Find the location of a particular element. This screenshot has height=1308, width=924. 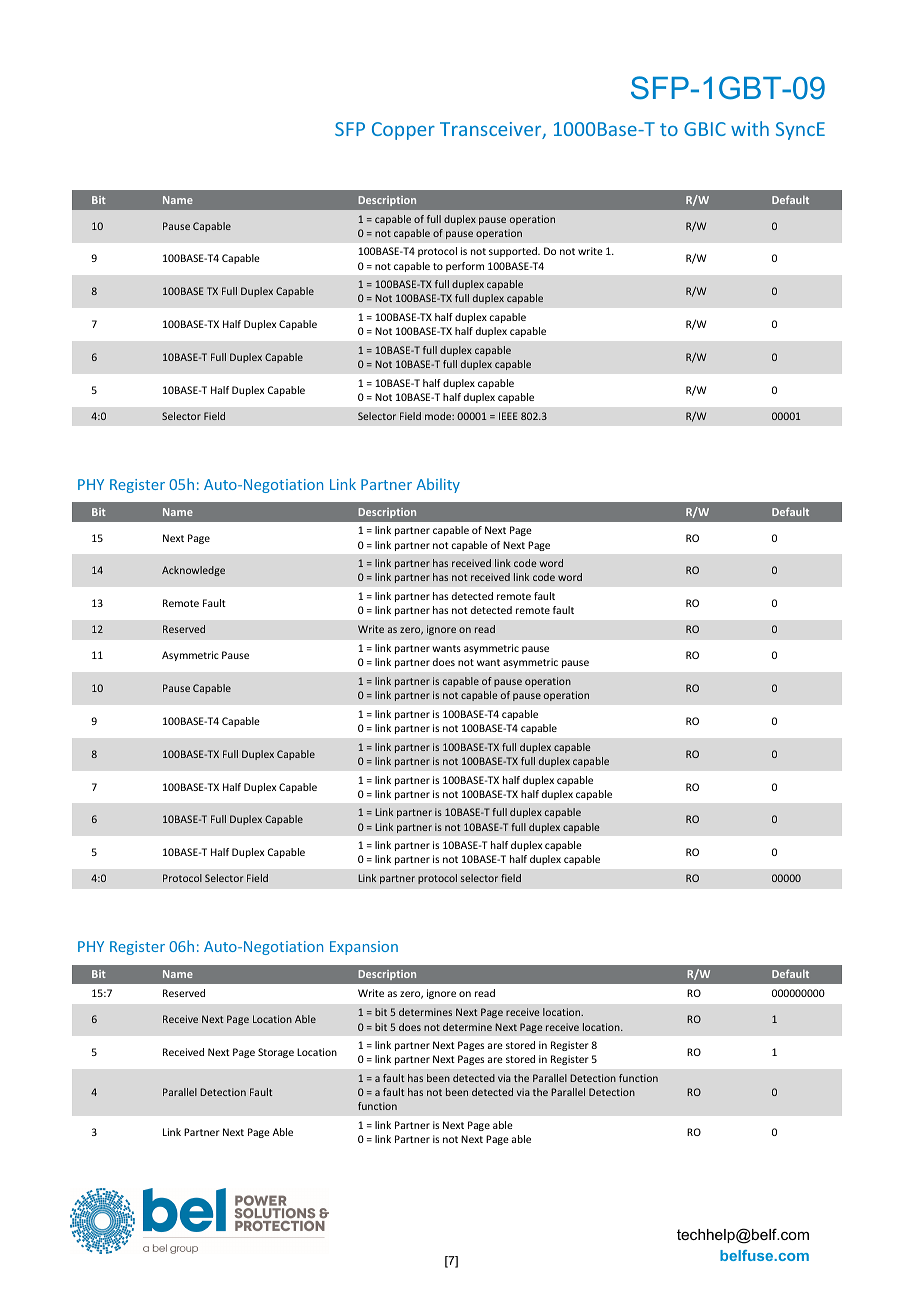

Acknowledge is located at coordinates (193, 571).
